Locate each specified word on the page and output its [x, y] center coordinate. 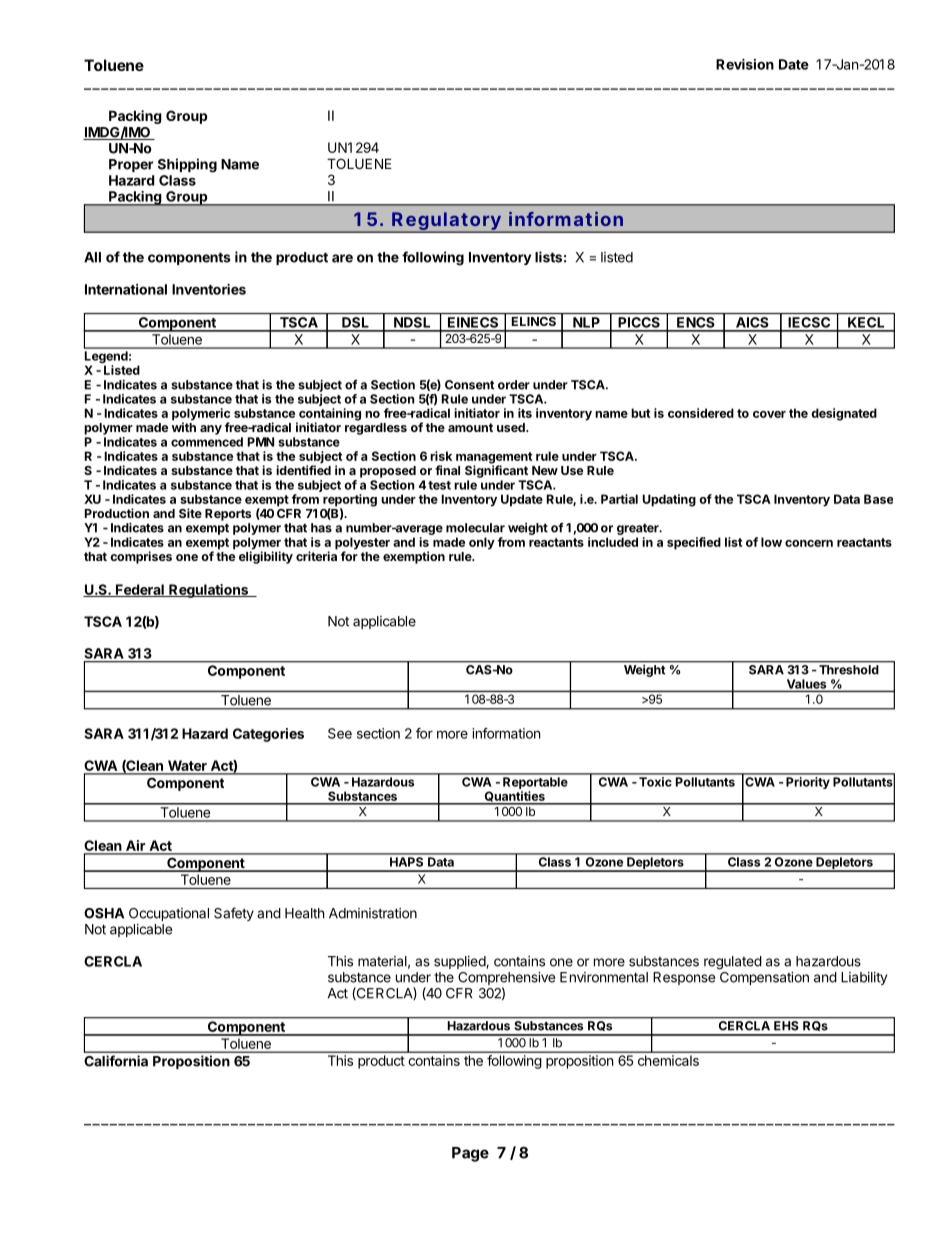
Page [470, 1154]
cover [769, 414]
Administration [373, 913]
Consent [470, 385]
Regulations [209, 591]
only [482, 543]
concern [809, 543]
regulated [733, 963]
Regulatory [448, 222]
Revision [745, 64]
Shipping [187, 165]
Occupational [169, 914]
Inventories [209, 289]
